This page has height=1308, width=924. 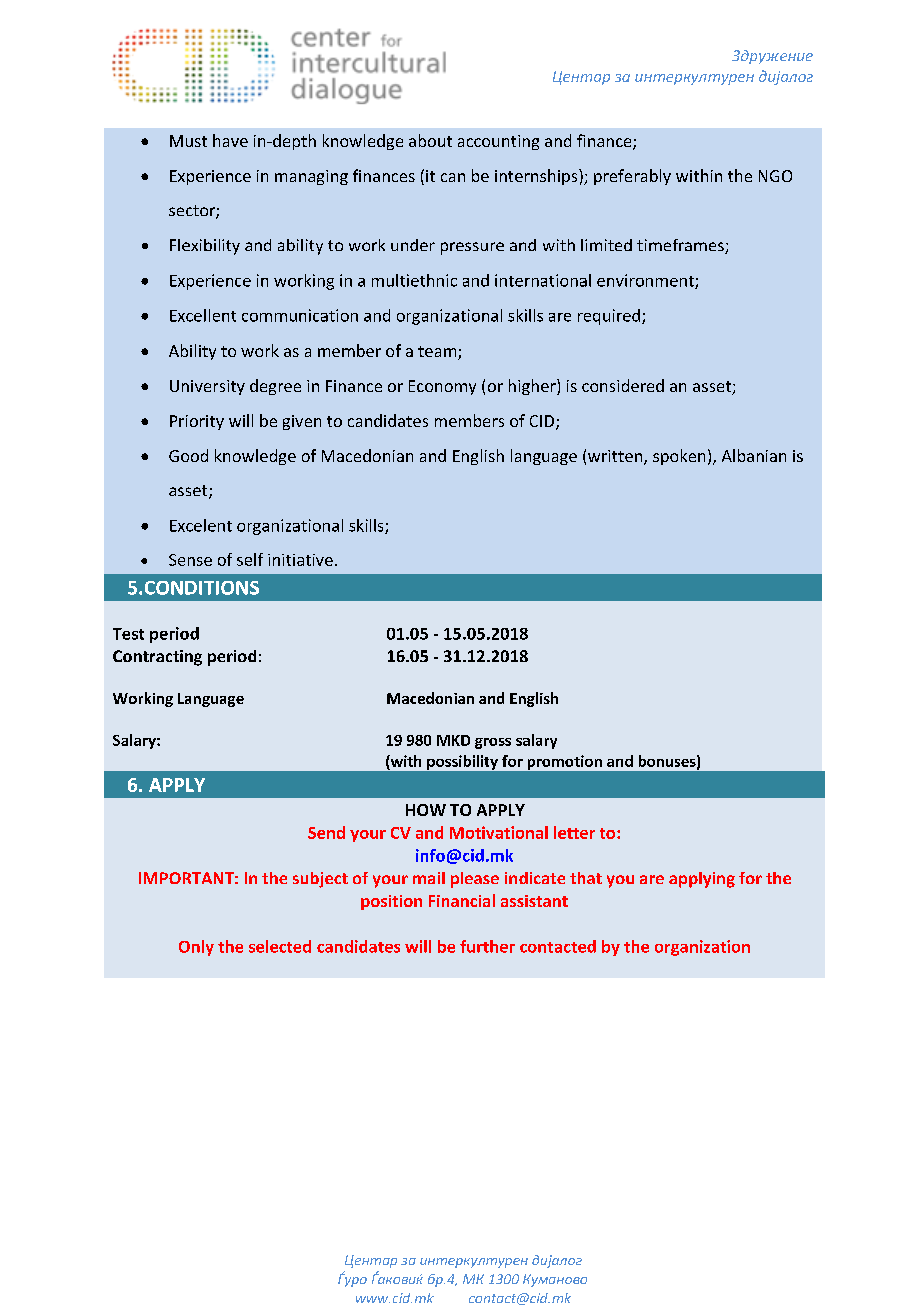 I want to click on gross, so click(x=493, y=743).
